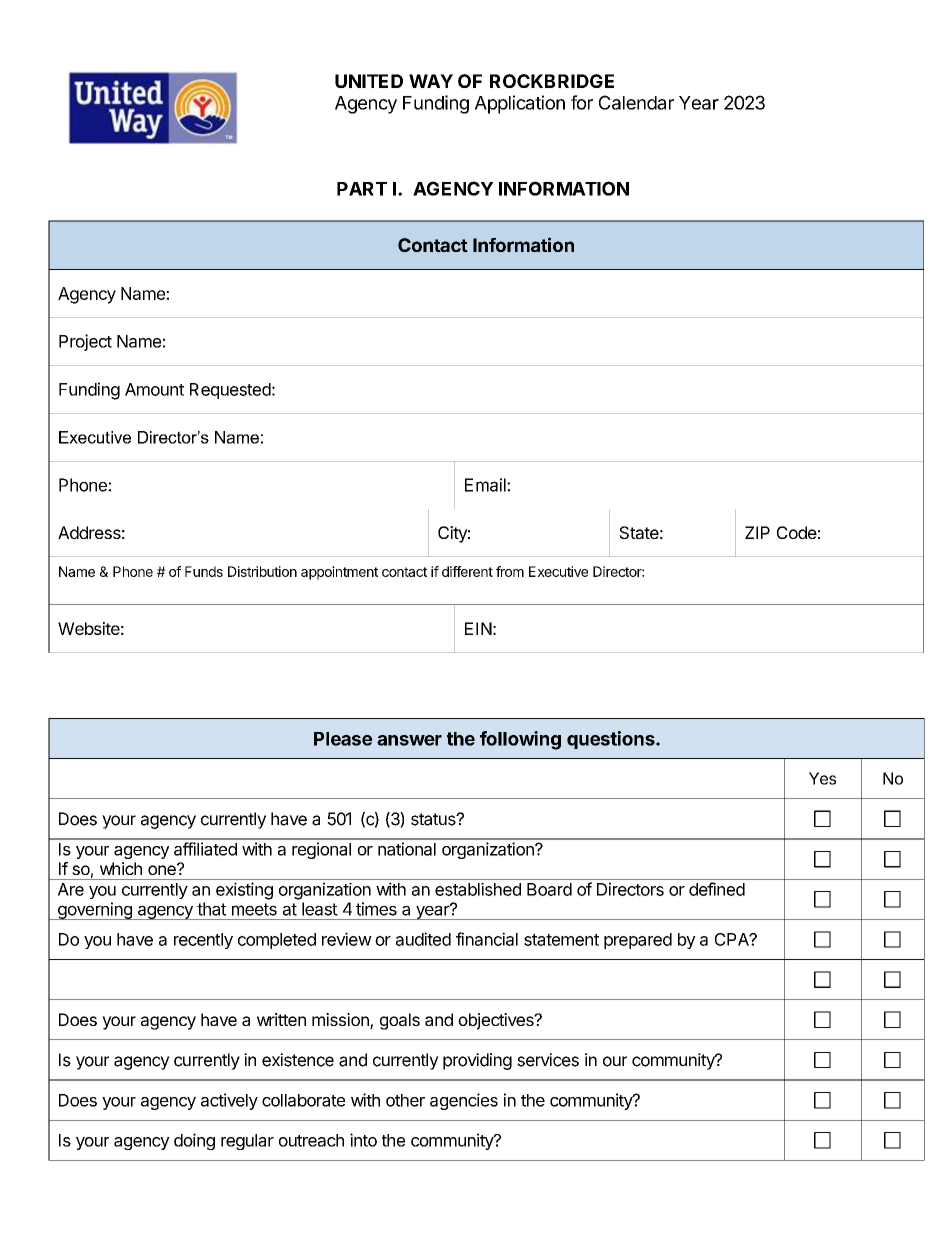 This screenshot has height=1233, width=952. Describe the element at coordinates (797, 532) in the screenshot. I see `Code` at that location.
